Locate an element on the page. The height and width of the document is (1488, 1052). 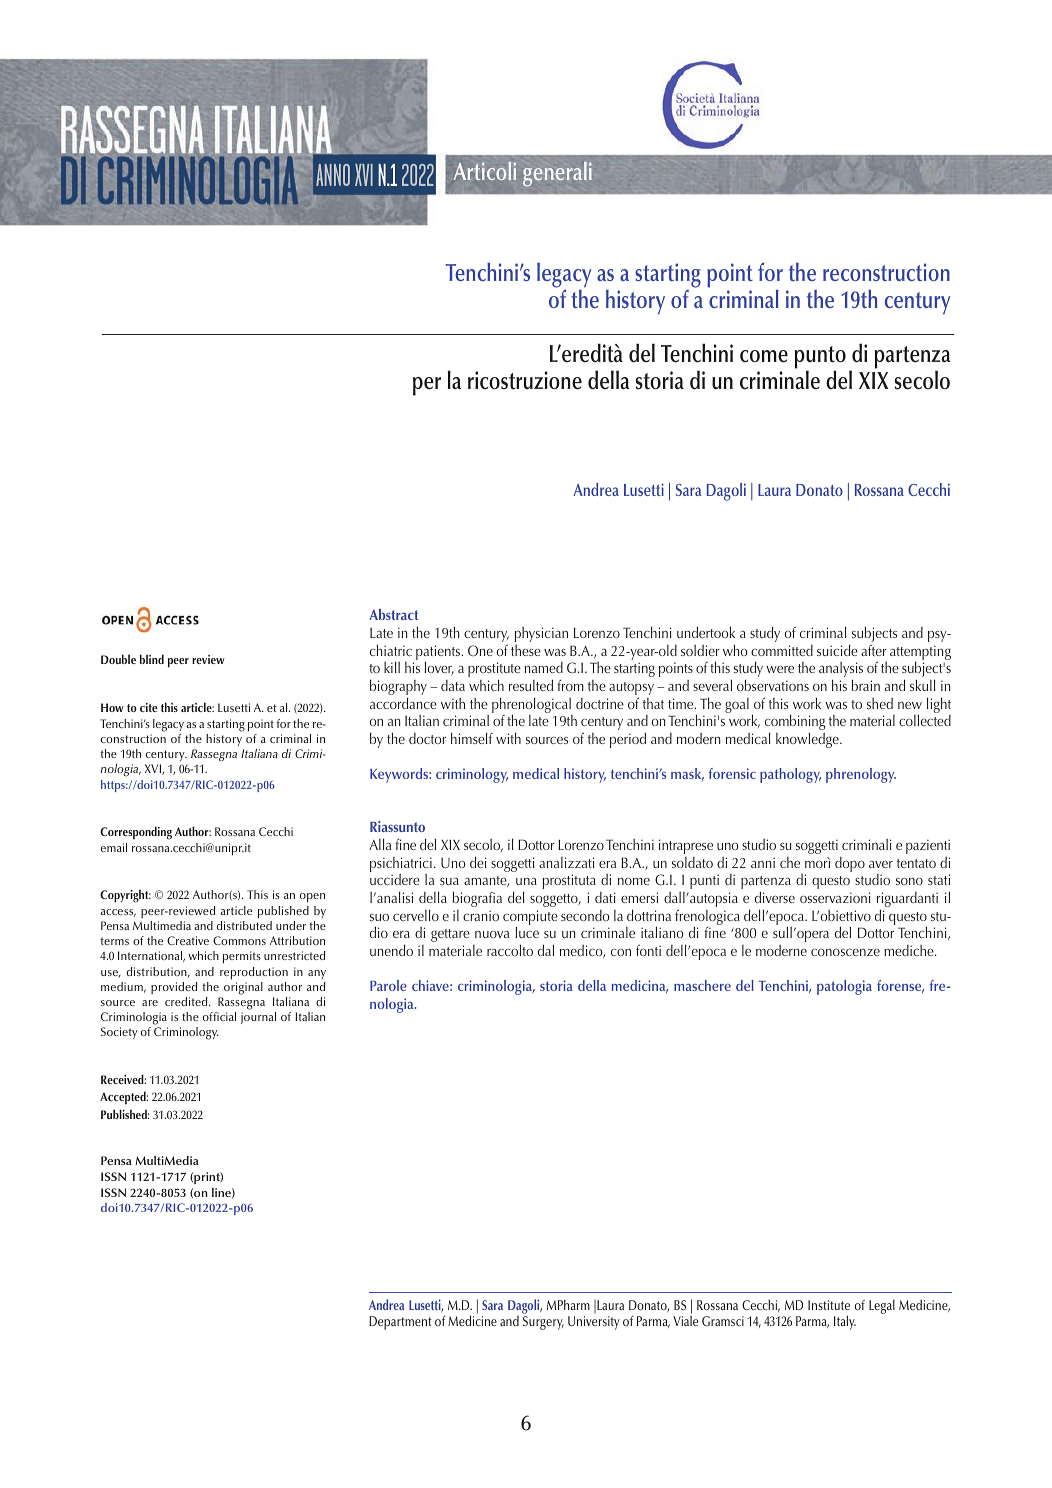
Department is located at coordinates (400, 1323).
